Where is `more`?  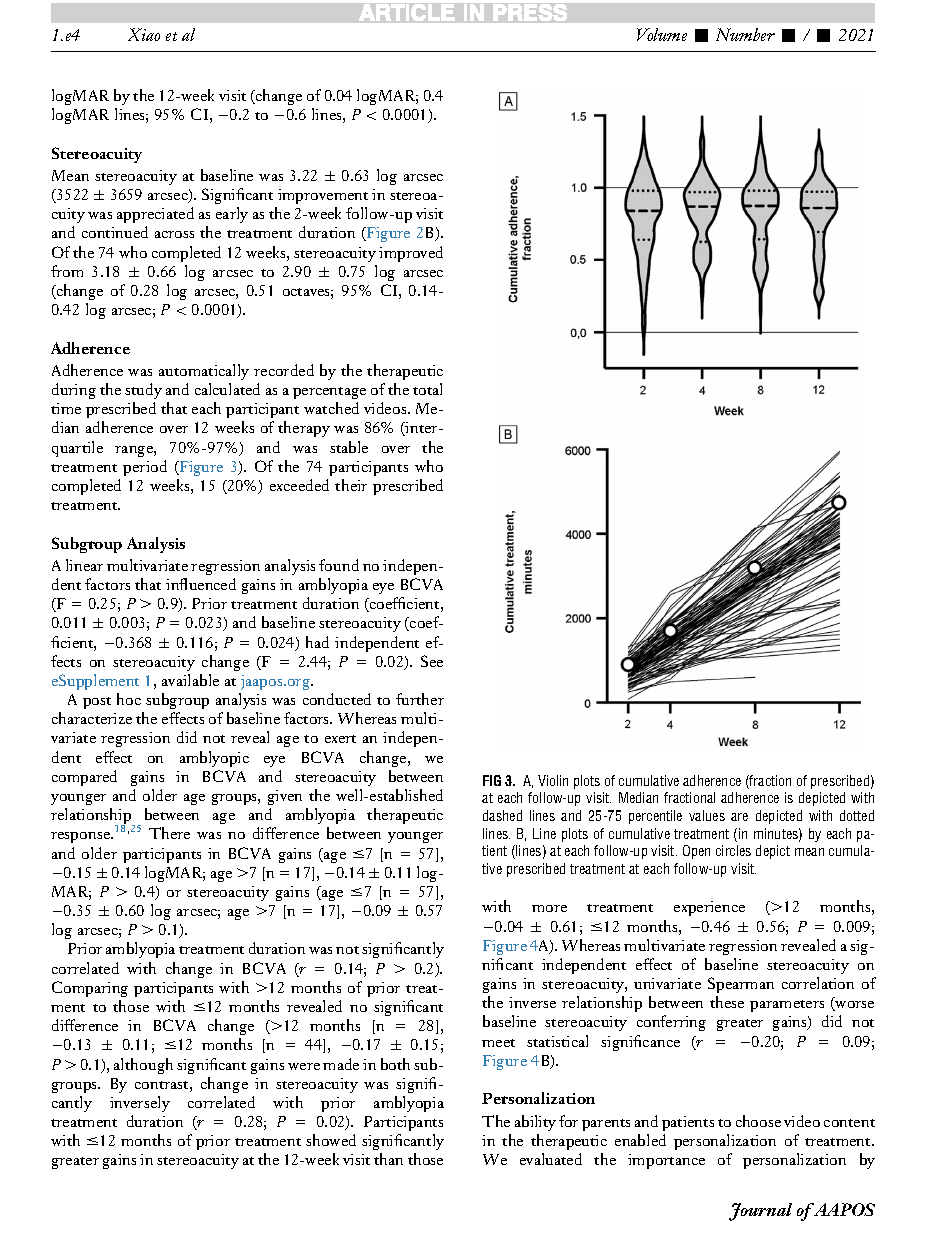
more is located at coordinates (549, 908).
